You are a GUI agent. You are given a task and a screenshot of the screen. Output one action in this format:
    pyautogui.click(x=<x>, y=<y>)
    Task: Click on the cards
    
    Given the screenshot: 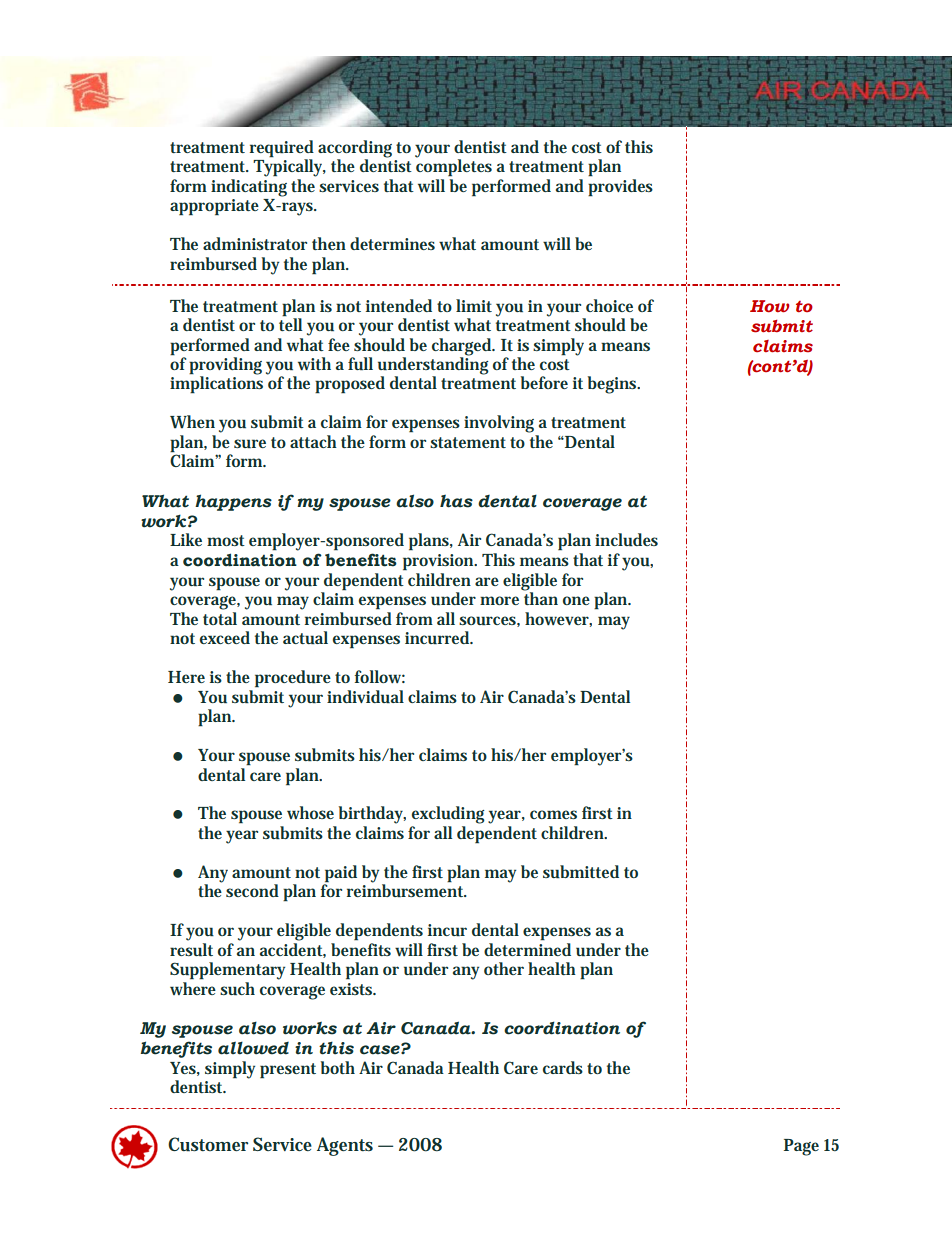 What is the action you would take?
    pyautogui.click(x=563, y=1067)
